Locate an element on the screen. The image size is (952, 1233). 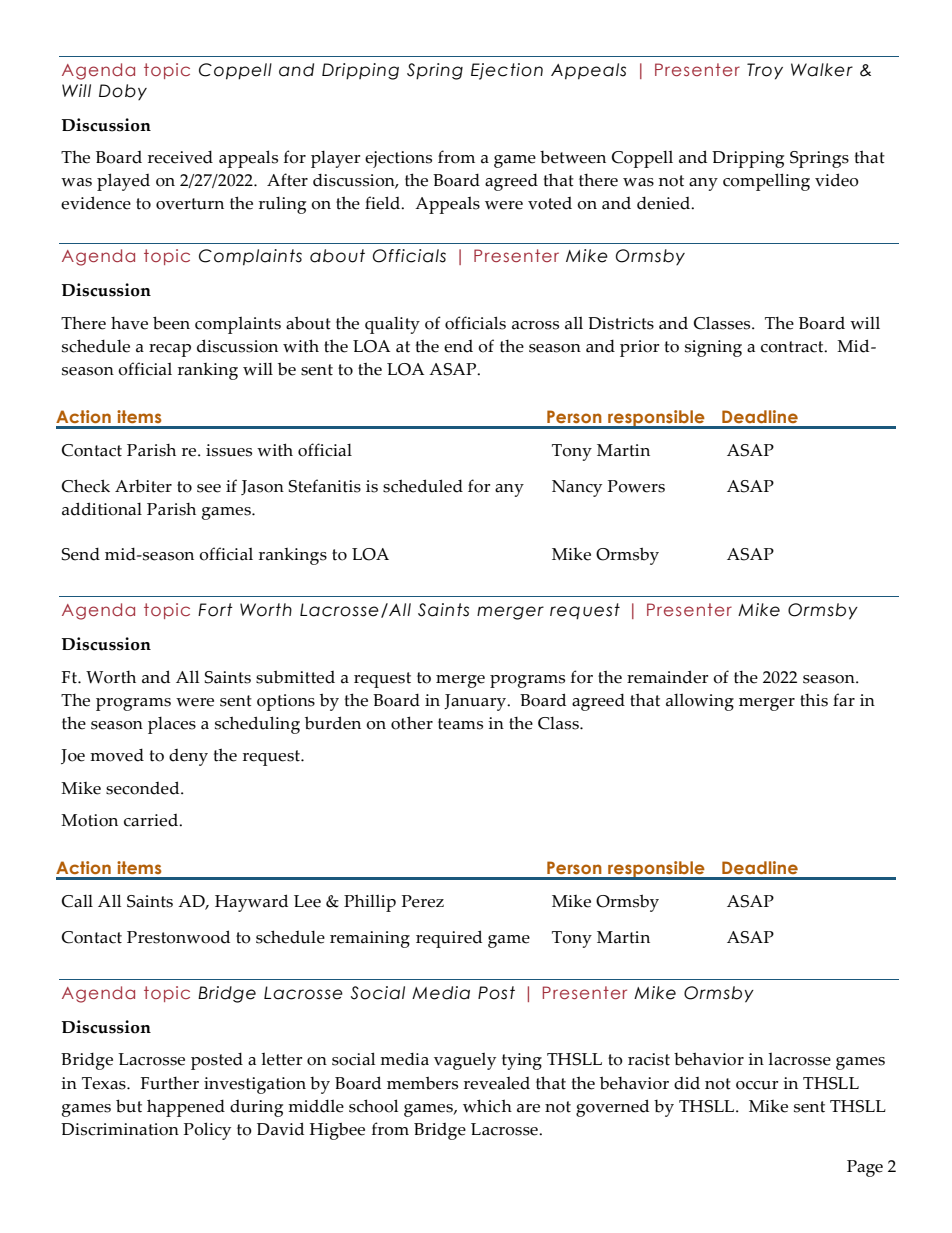
teams is located at coordinates (460, 724).
